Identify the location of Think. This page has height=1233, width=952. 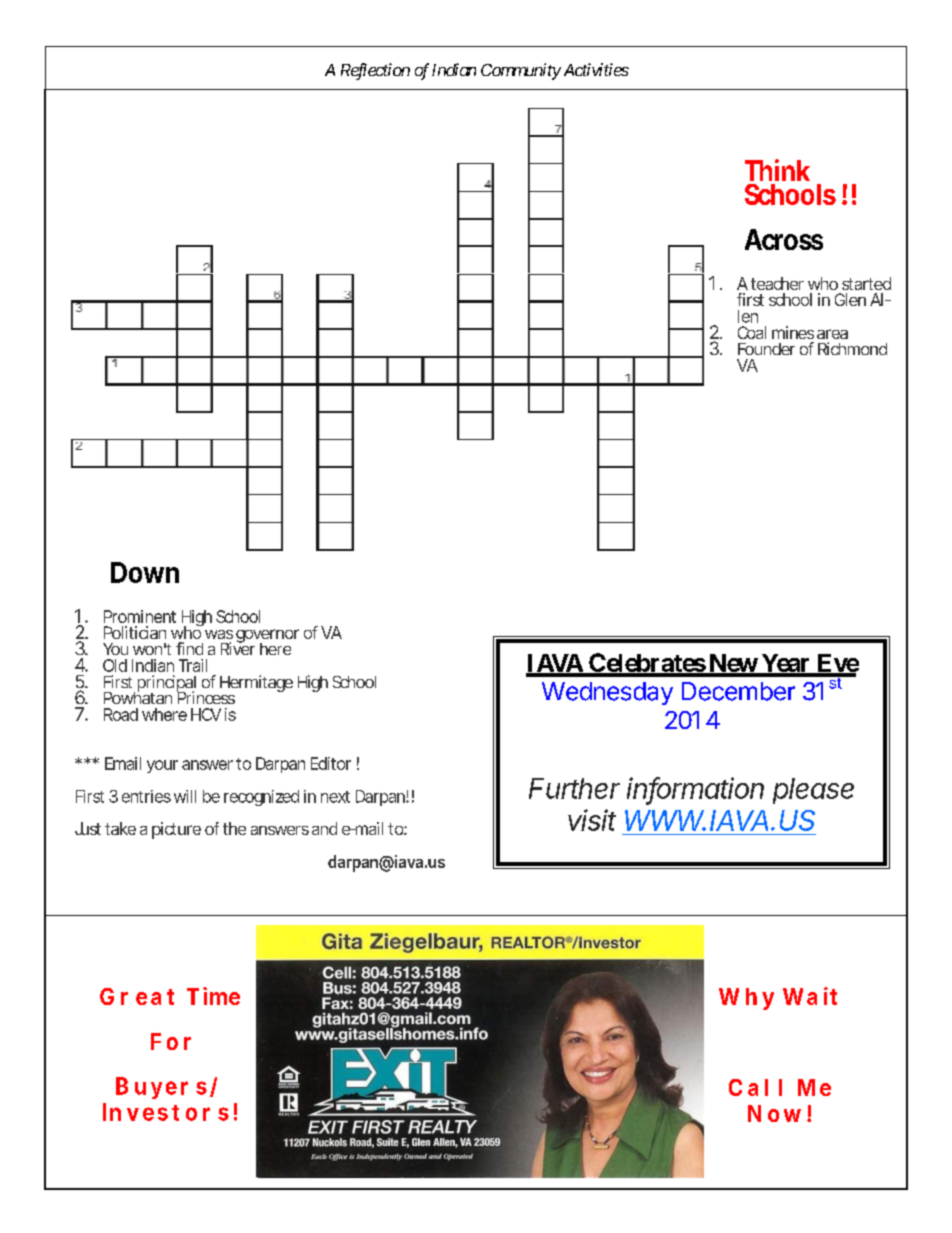
(777, 170).
